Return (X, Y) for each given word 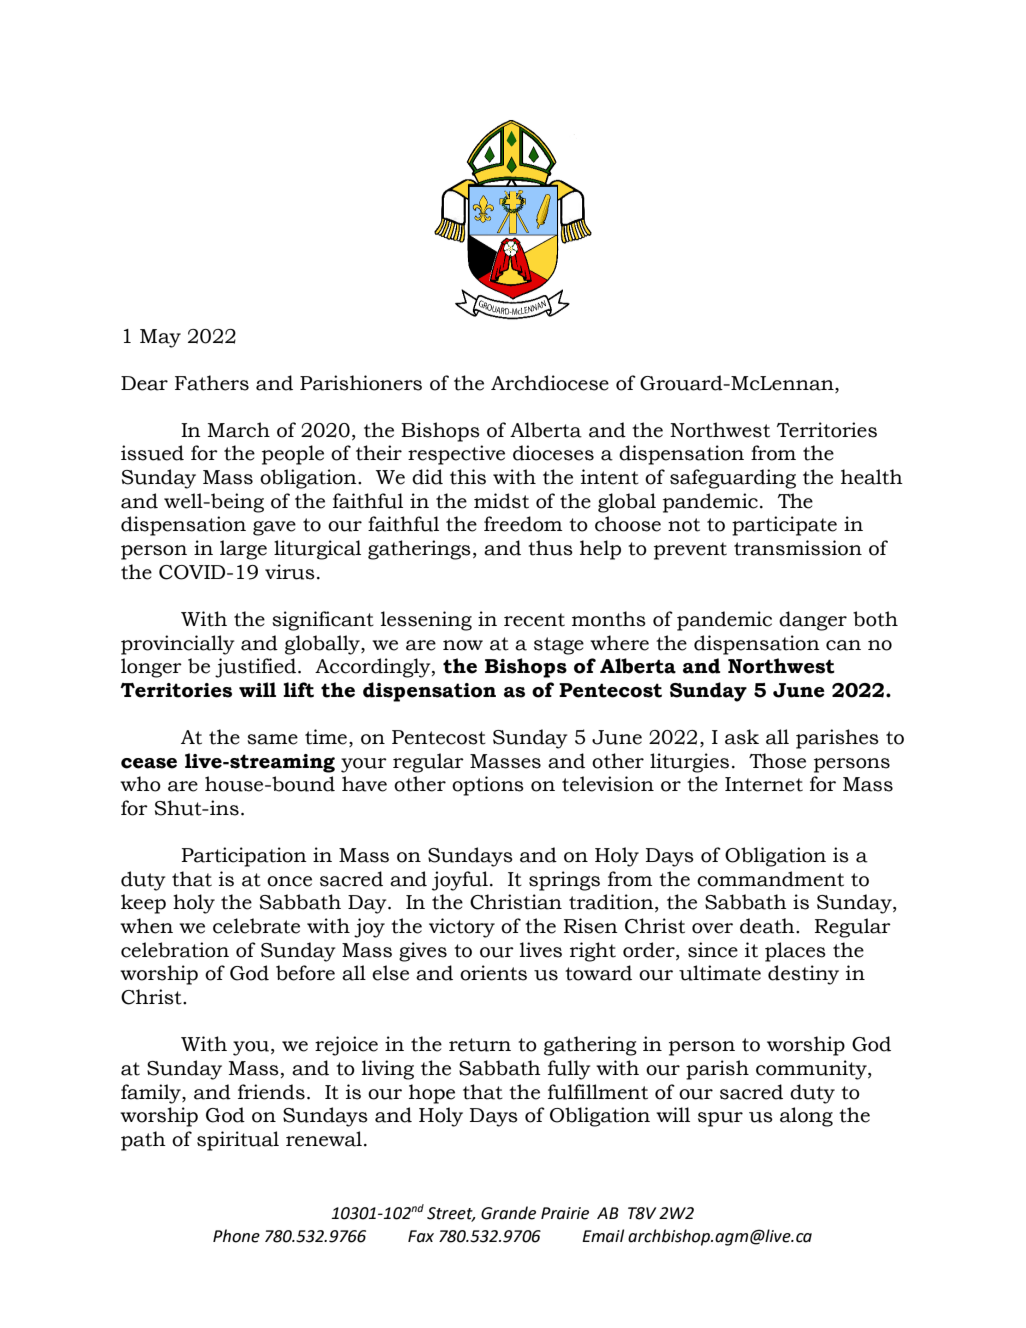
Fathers (212, 383)
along (806, 1117)
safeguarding (733, 479)
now (463, 645)
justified (257, 668)
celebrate (256, 926)
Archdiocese (550, 383)
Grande (508, 1213)
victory (462, 928)
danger (813, 621)
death (768, 926)
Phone (236, 1236)
